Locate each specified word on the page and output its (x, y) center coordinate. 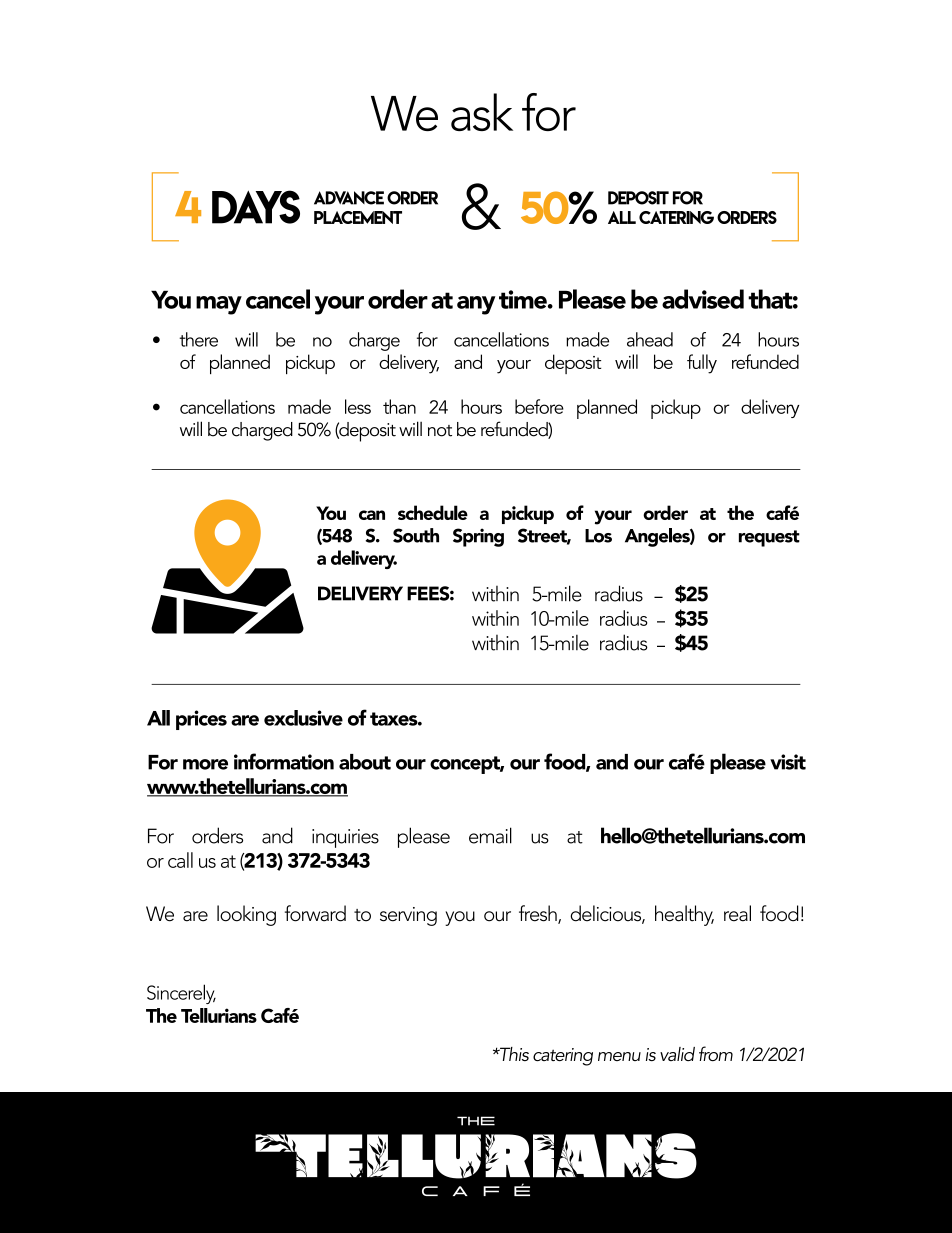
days (256, 207)
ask (482, 112)
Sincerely (181, 994)
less (358, 406)
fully (702, 364)
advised (703, 299)
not (440, 431)
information (284, 761)
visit (788, 762)
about (365, 762)
